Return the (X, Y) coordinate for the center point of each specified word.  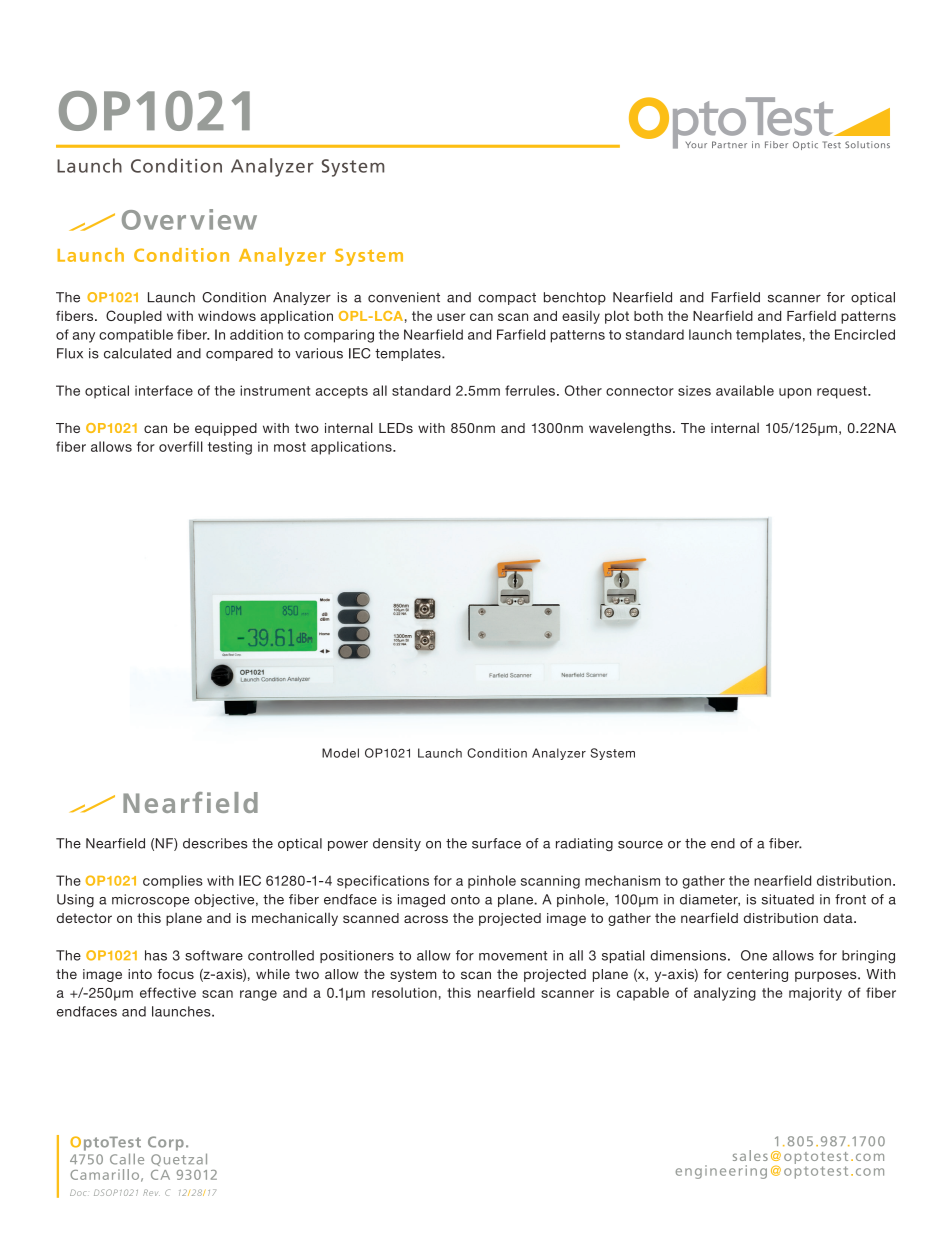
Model (340, 753)
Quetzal (179, 1159)
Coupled (134, 317)
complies (173, 882)
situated (788, 899)
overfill (181, 446)
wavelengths (630, 429)
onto (465, 900)
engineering (721, 1172)
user (451, 317)
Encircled (865, 334)
